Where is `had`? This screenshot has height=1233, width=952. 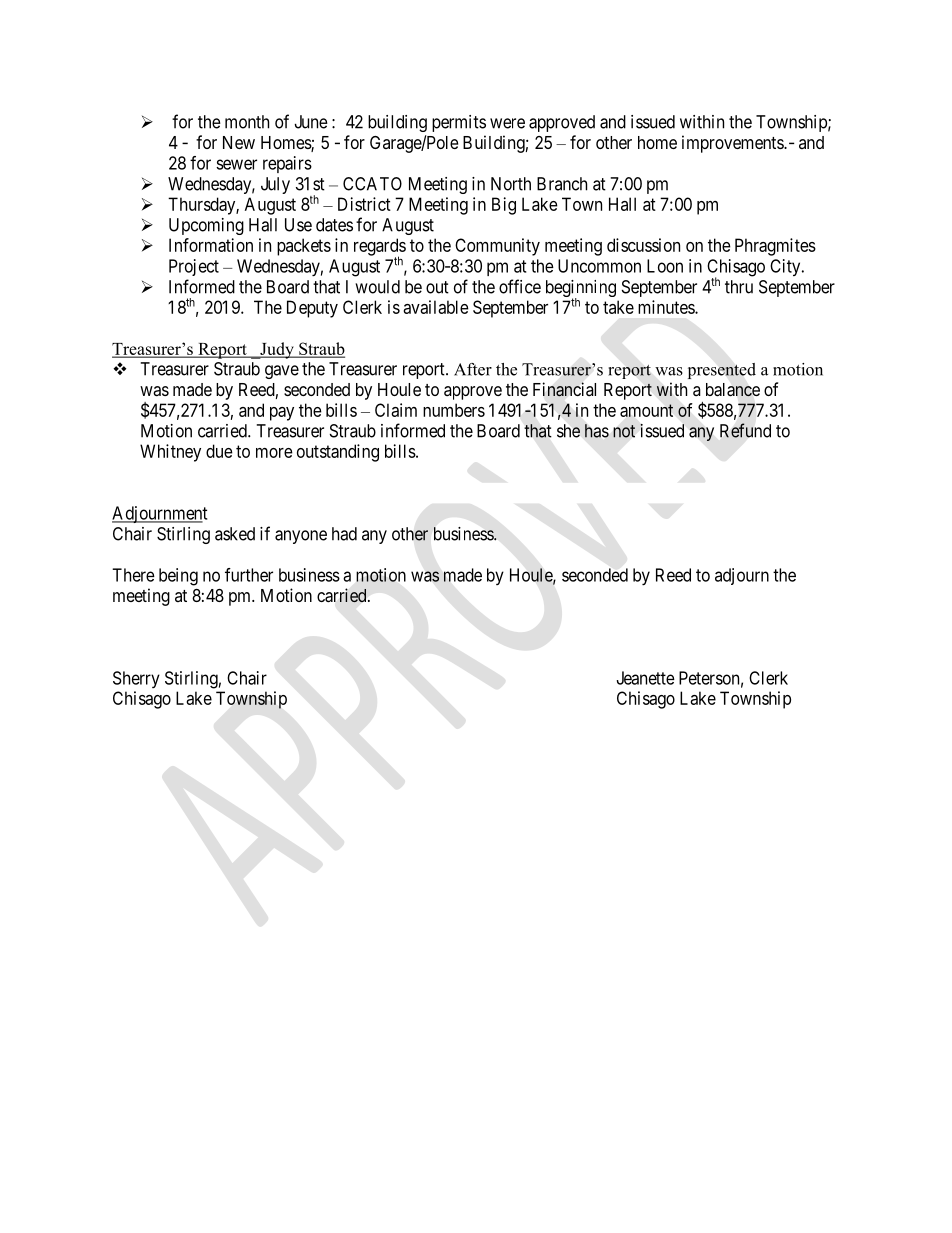 had is located at coordinates (344, 534).
